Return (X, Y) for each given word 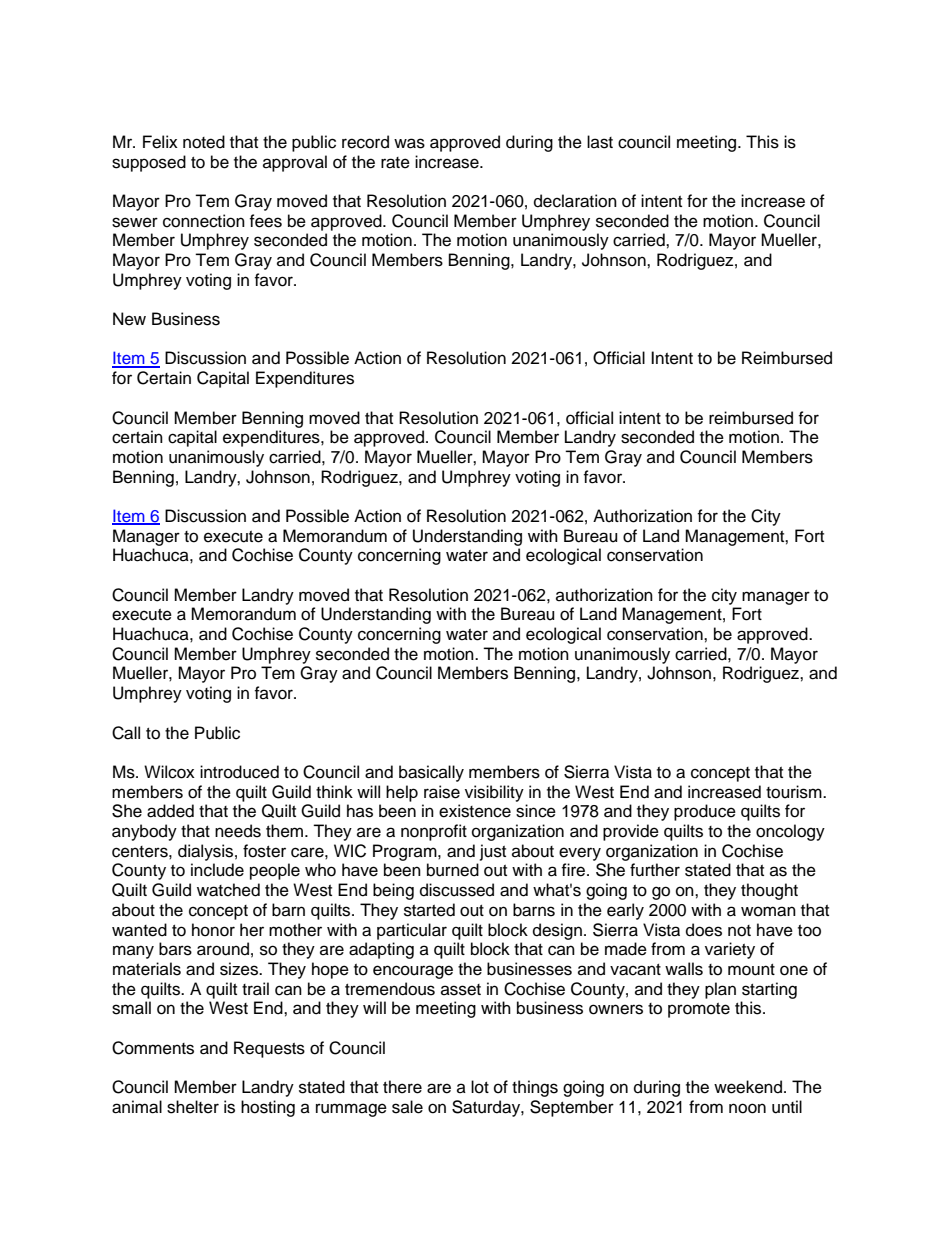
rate (395, 163)
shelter (193, 1107)
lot (480, 1087)
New (129, 319)
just (493, 852)
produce (705, 812)
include (217, 870)
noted (204, 142)
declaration (575, 201)
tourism (795, 792)
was (409, 143)
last (600, 142)
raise (442, 792)
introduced (239, 772)
